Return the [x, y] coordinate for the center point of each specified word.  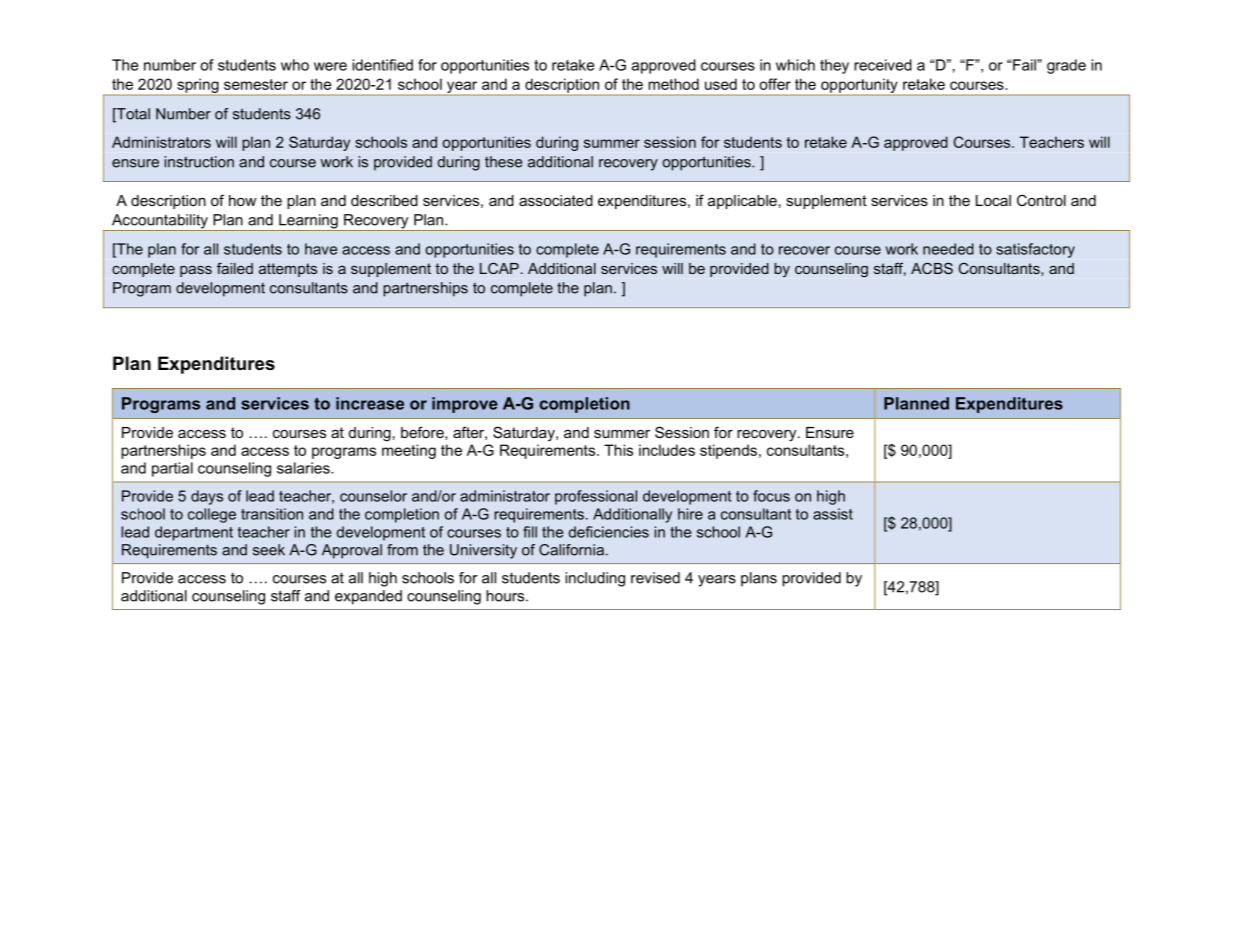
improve [465, 405]
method [673, 84]
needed [948, 249]
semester [256, 84]
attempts [288, 270]
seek [269, 550]
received [883, 65]
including [595, 579]
